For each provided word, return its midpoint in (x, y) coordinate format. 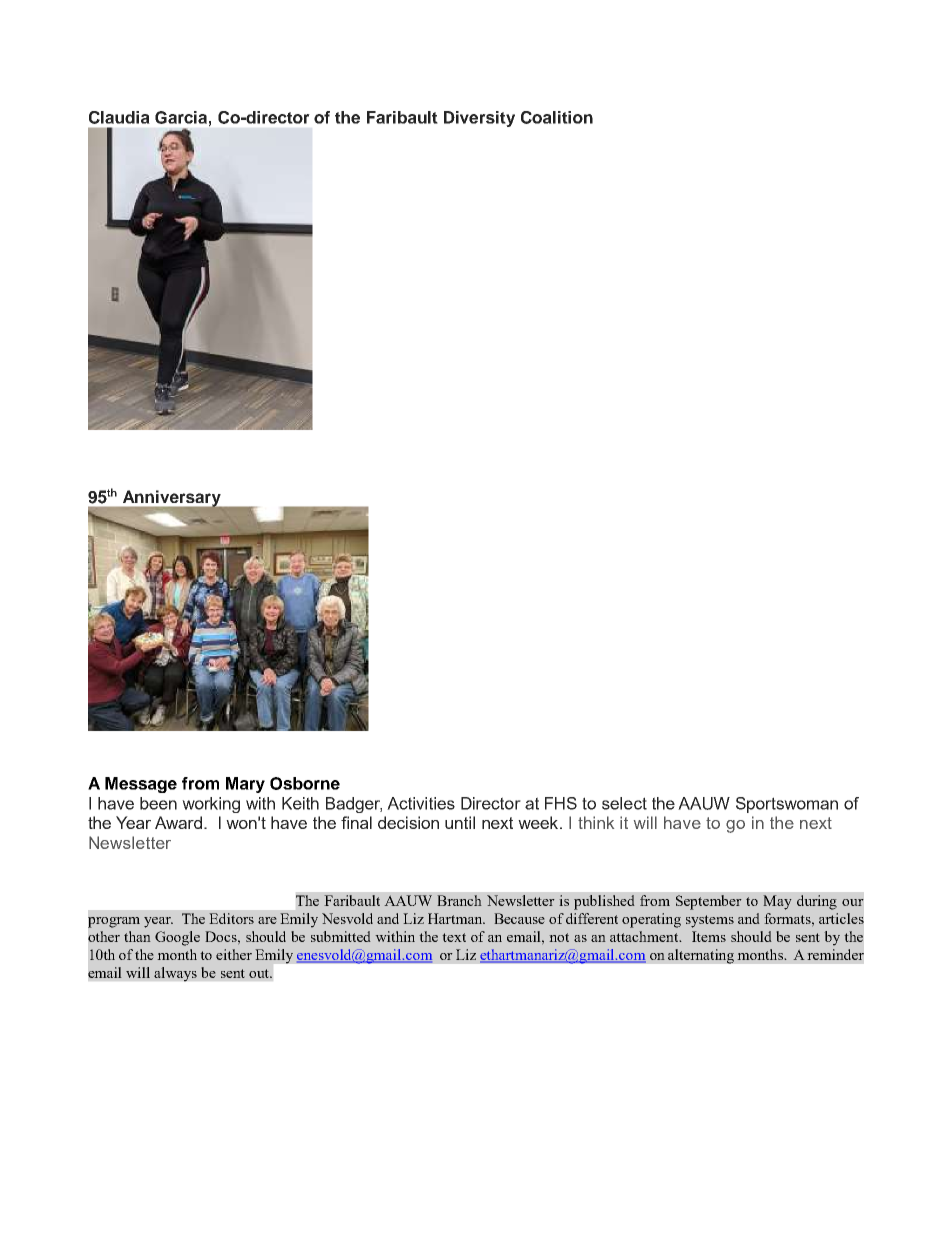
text (454, 937)
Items (709, 936)
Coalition (557, 117)
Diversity (479, 119)
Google (177, 938)
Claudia (119, 117)
